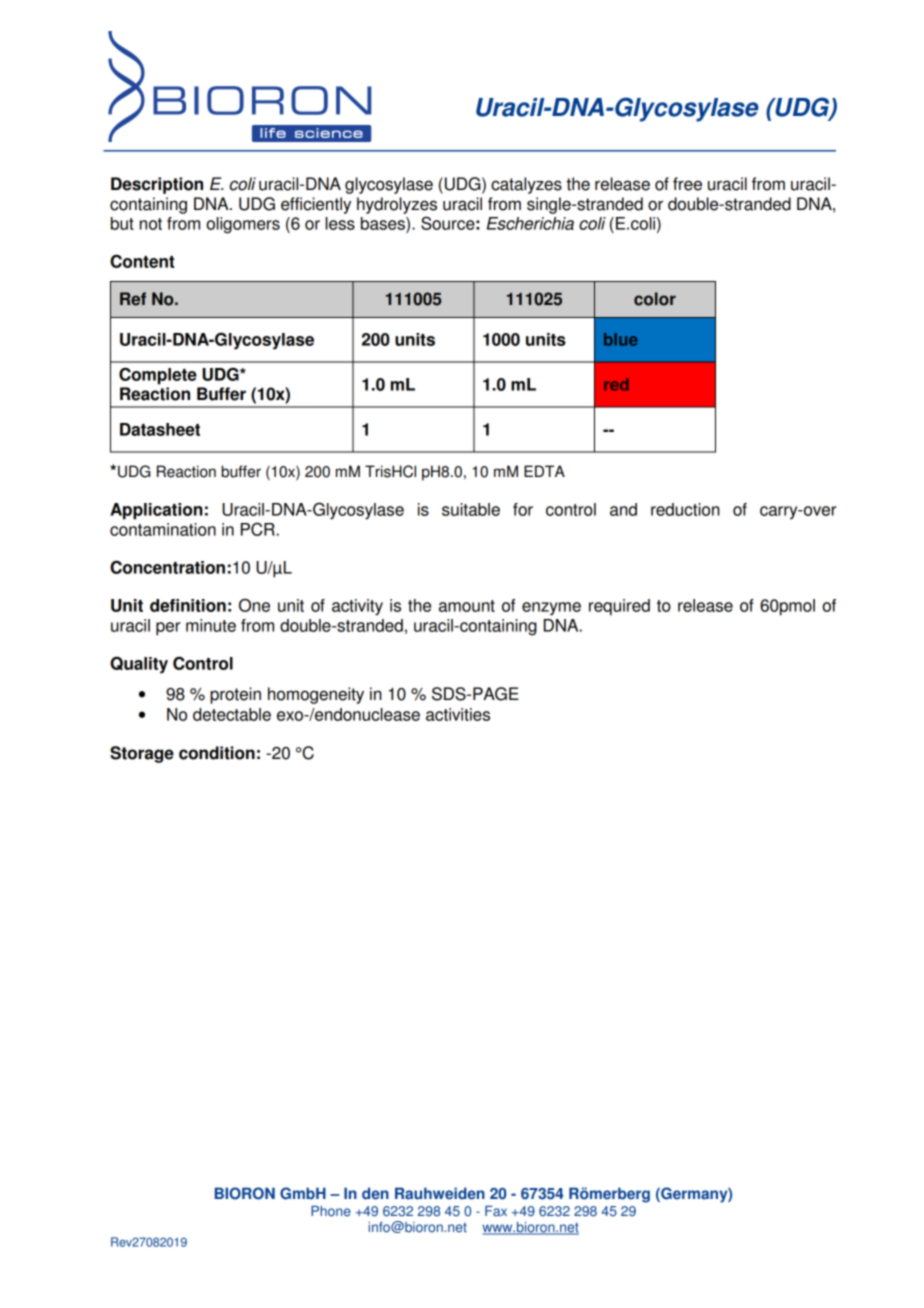 The image size is (924, 1308). What do you see at coordinates (384, 223) in the image?
I see `bases` at bounding box center [384, 223].
